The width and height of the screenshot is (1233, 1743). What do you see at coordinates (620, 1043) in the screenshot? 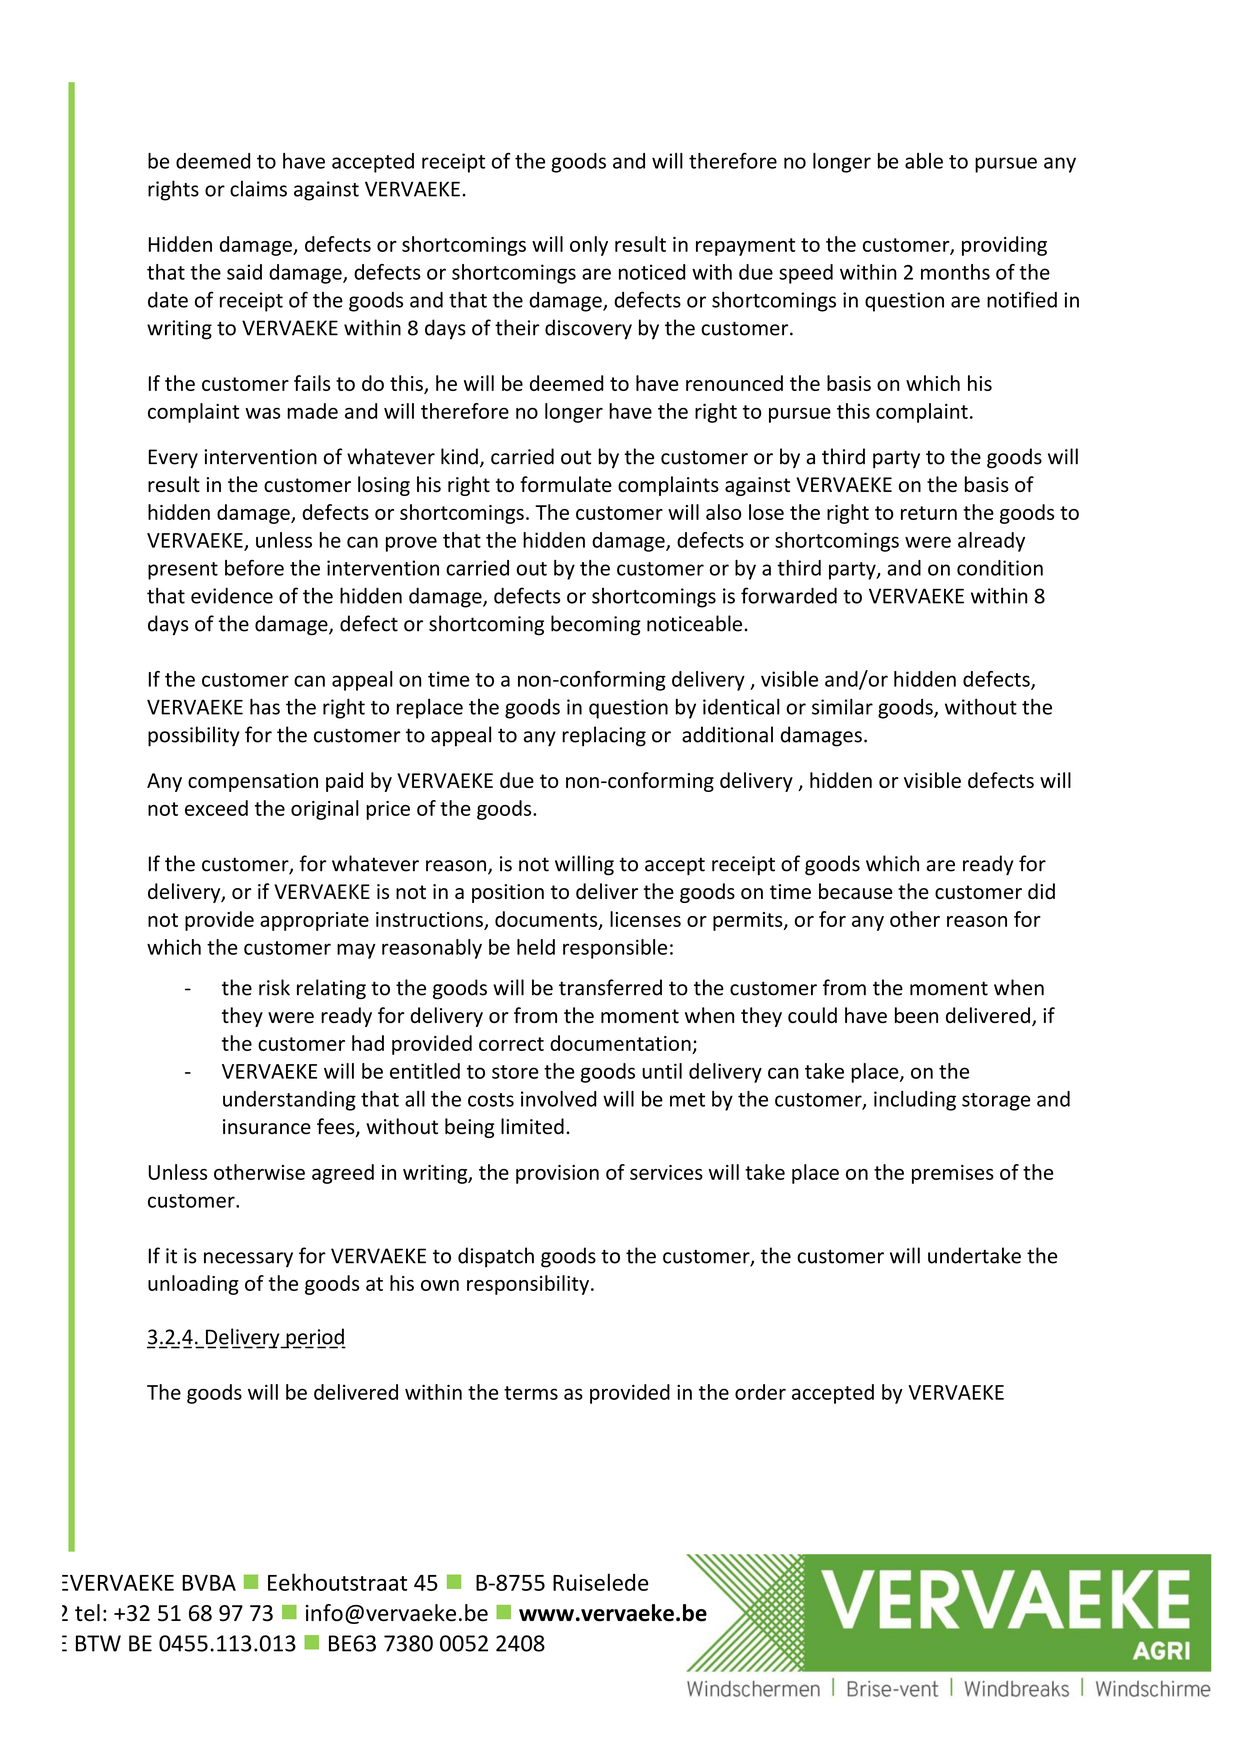
I see `documentation` at bounding box center [620, 1043].
